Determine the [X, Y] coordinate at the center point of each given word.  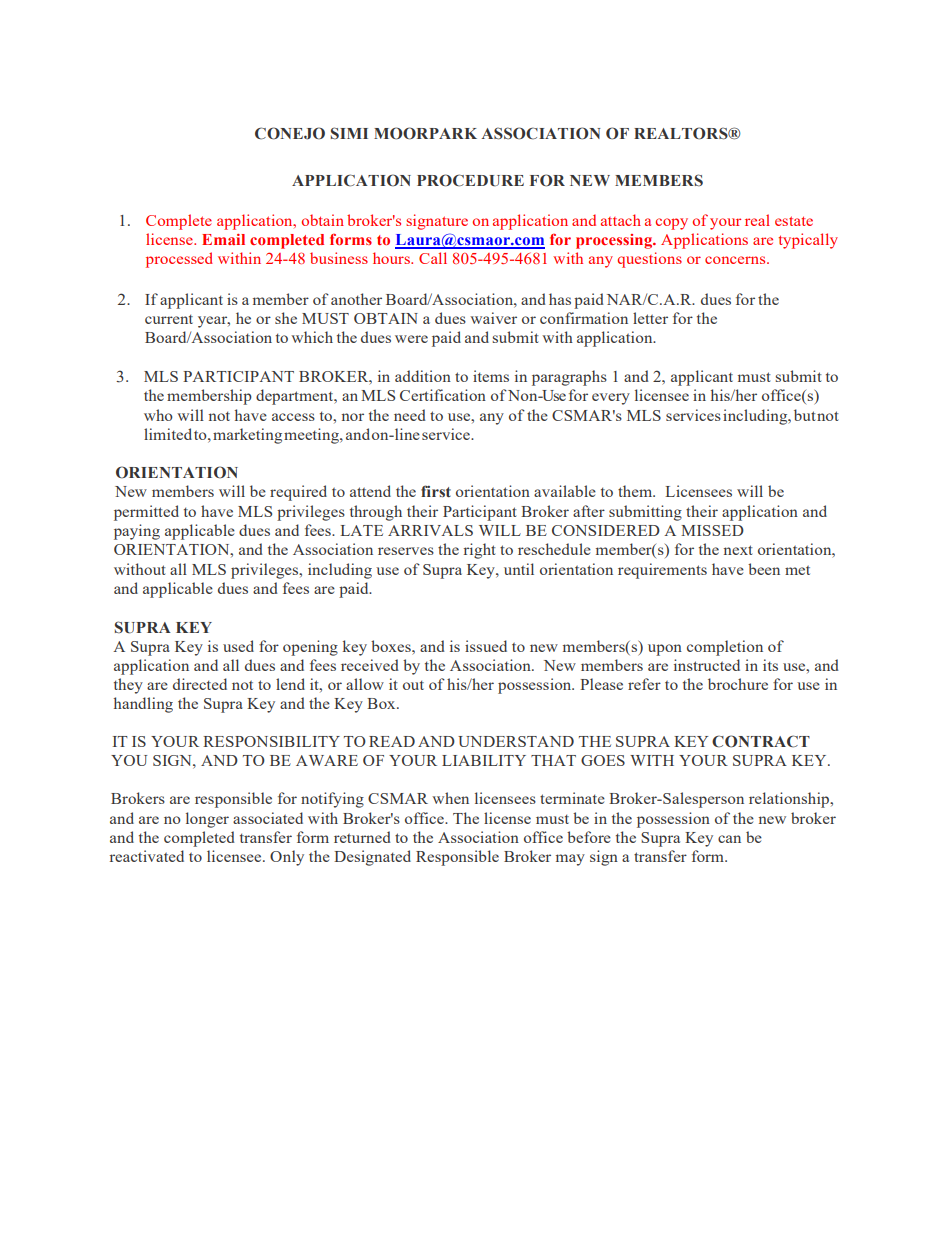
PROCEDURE [470, 180]
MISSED [712, 530]
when [450, 798]
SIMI [349, 133]
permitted [146, 513]
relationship [790, 800]
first [436, 491]
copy [672, 224]
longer [207, 820]
